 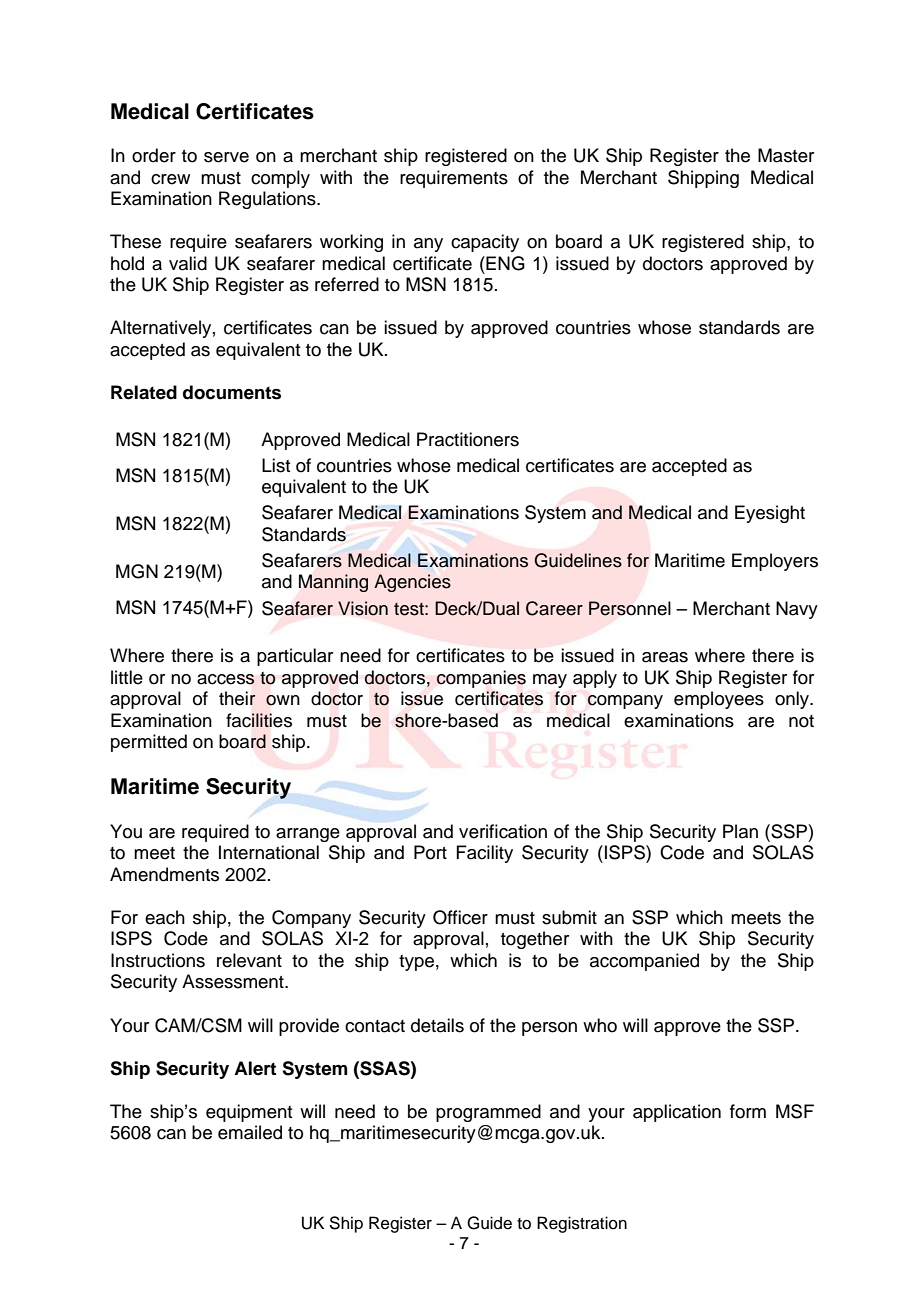 What do you see at coordinates (232, 392) in the document?
I see `documents` at bounding box center [232, 392].
